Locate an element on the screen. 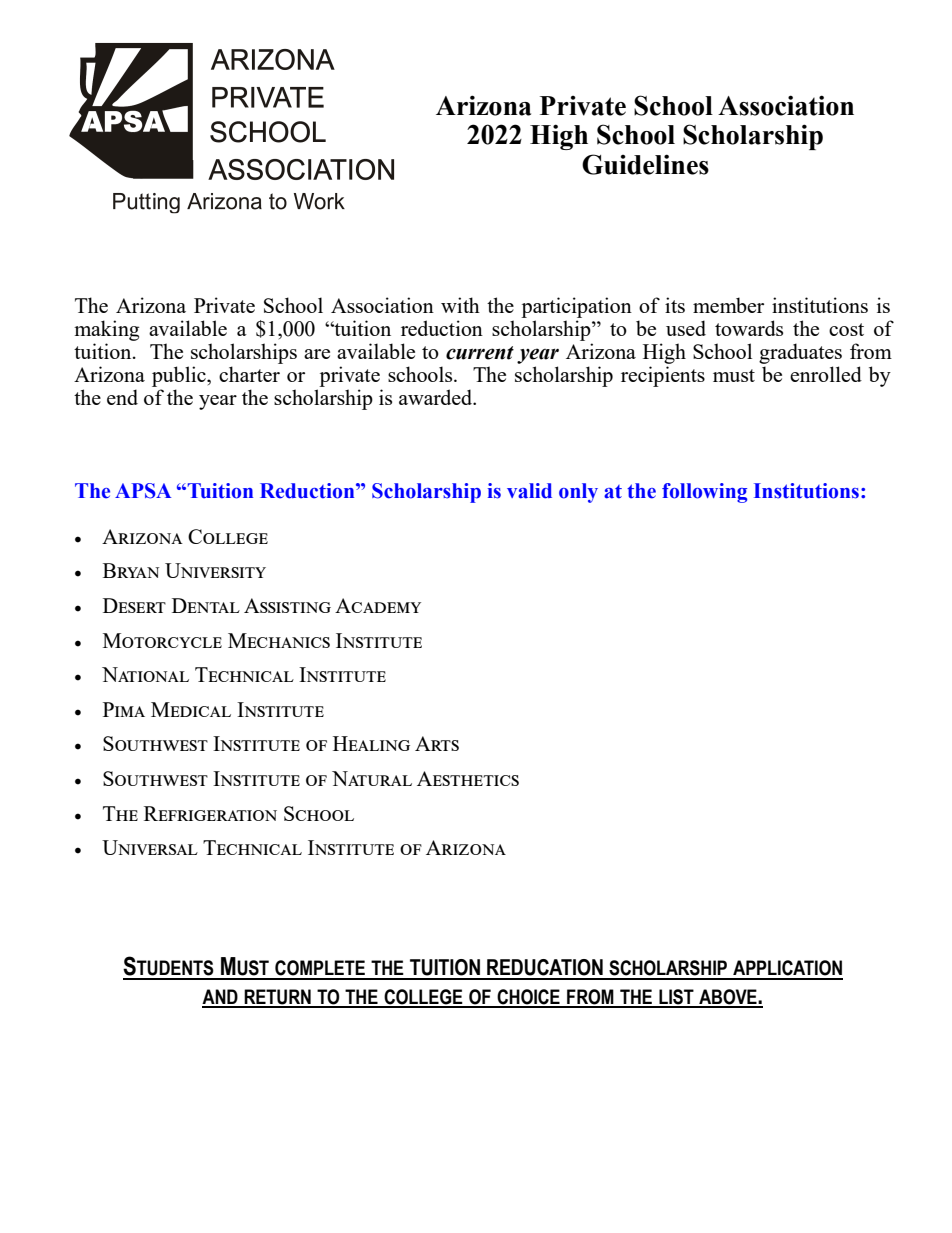 The image size is (952, 1233). end is located at coordinates (122, 397).
